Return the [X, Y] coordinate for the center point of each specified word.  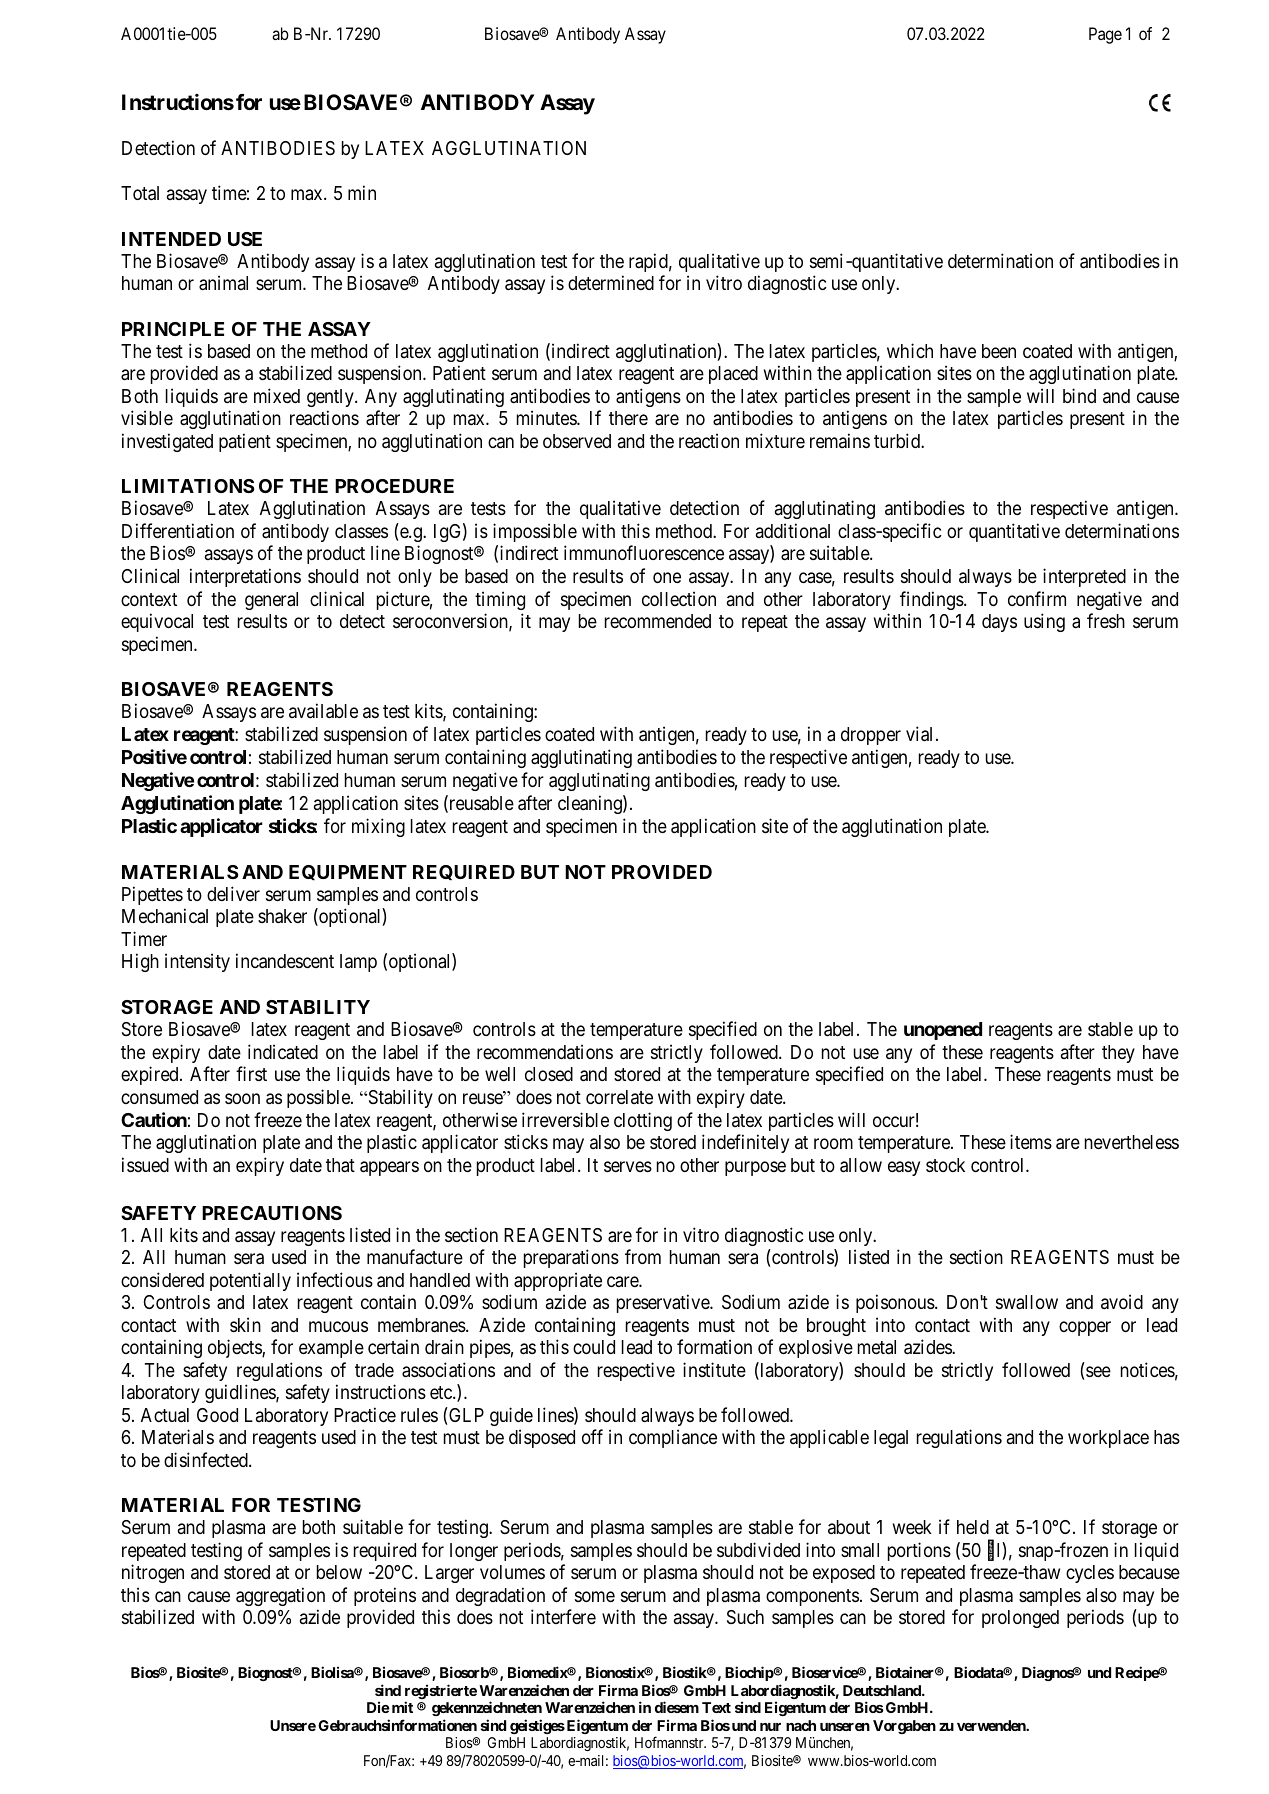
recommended [658, 621]
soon [242, 1098]
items [1031, 1141]
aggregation [280, 1596]
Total [140, 193]
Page [1105, 35]
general [271, 601]
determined [611, 282]
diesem [677, 1707]
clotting [643, 1121]
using [1044, 622]
